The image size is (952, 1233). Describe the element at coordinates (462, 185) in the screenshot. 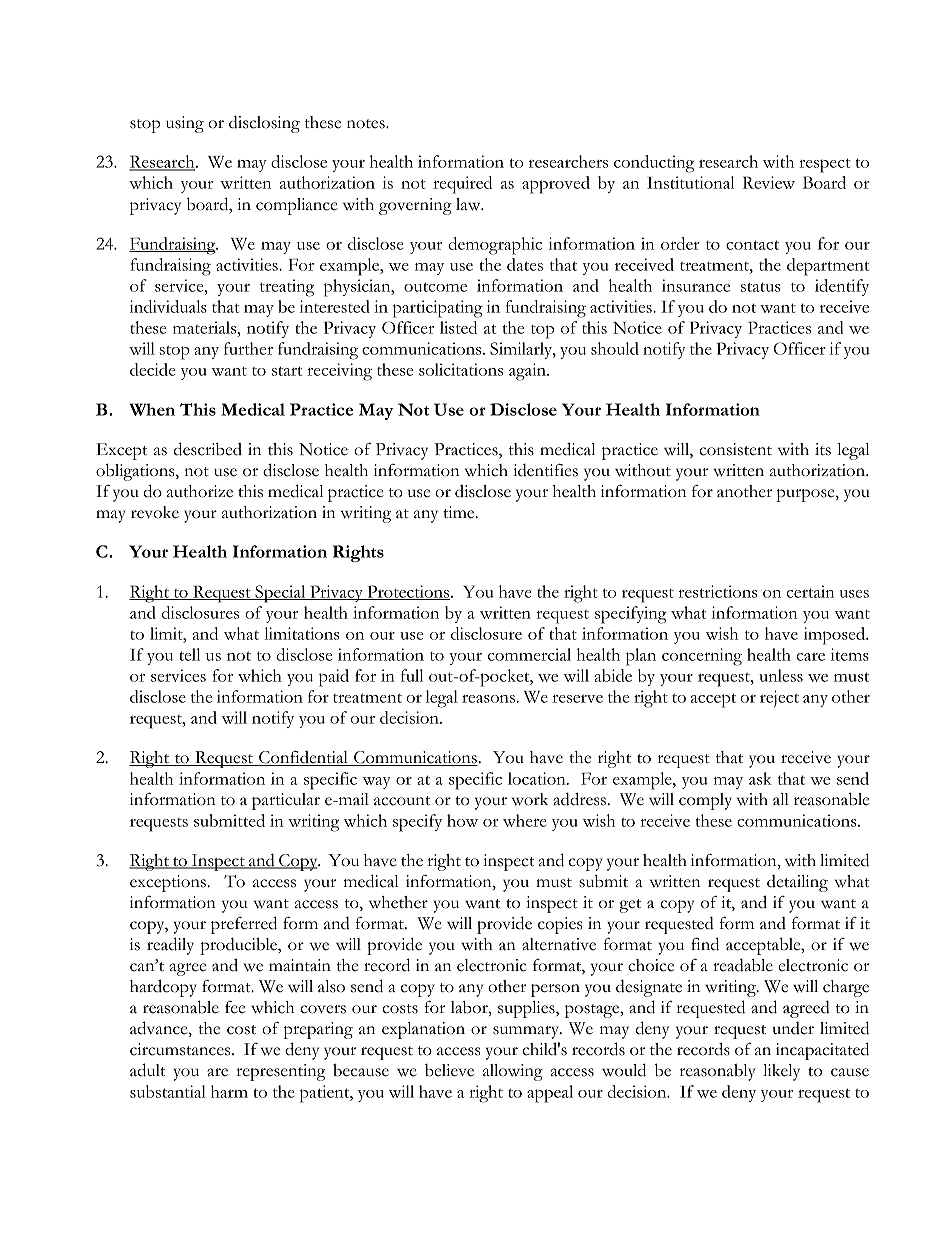

I see `required` at that location.
